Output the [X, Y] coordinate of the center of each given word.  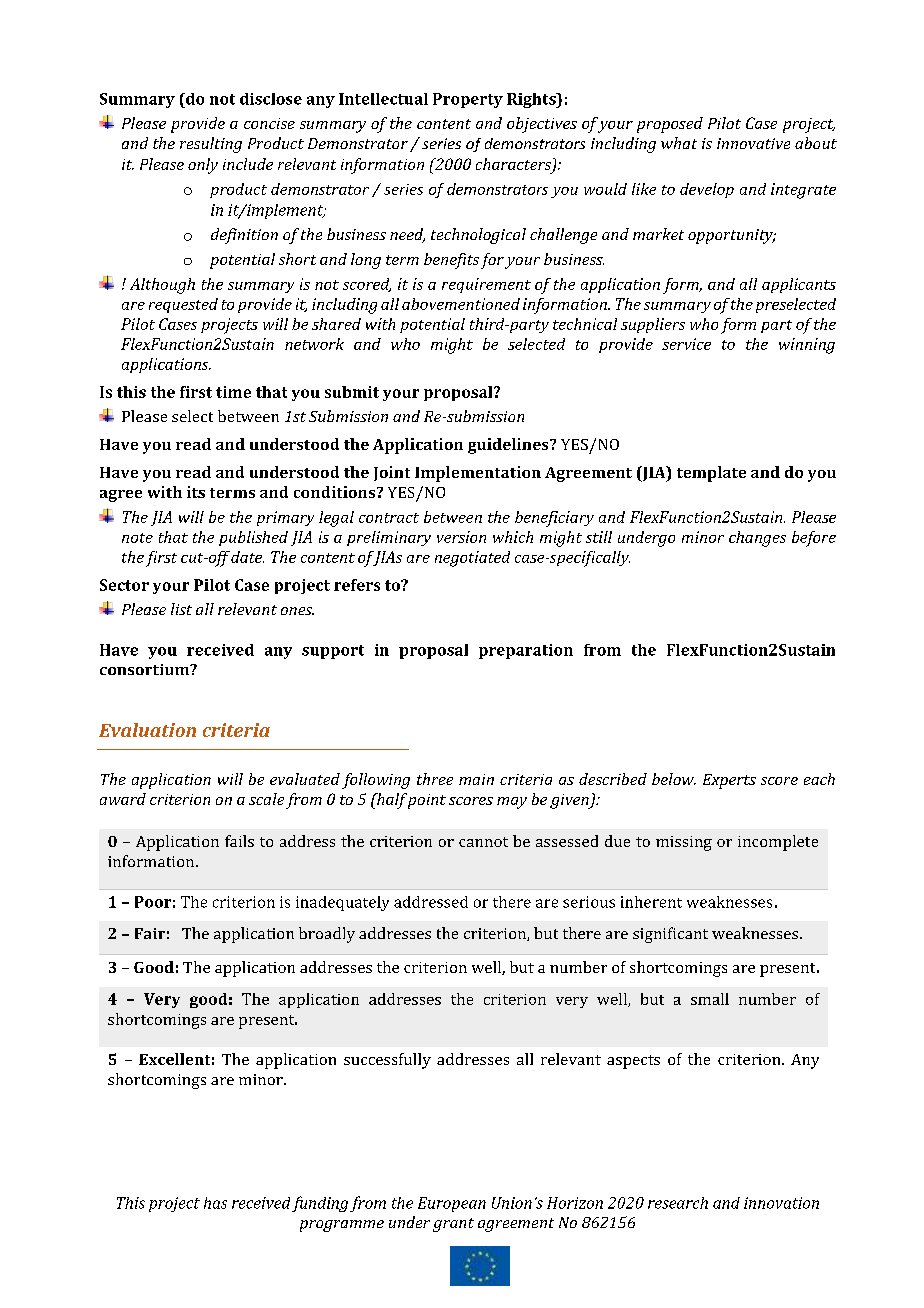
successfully [387, 1061]
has [215, 1203]
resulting [211, 145]
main [476, 779]
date [247, 557]
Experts [729, 781]
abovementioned [461, 304]
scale [266, 799]
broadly [327, 935]
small [710, 999]
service [686, 344]
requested [183, 305]
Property [468, 100]
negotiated [472, 559]
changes [757, 539]
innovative [753, 143]
